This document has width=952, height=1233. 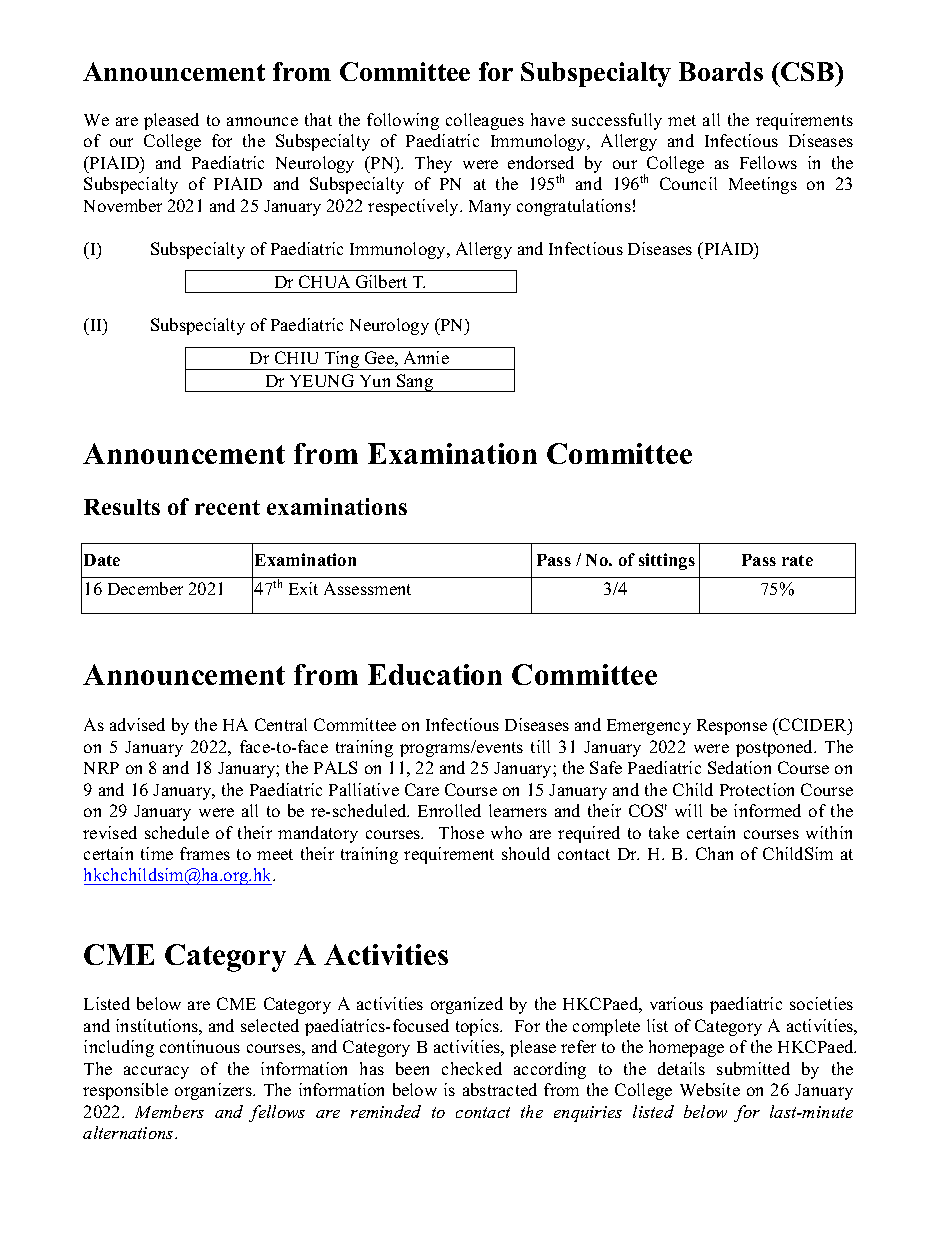 I want to click on advised, so click(x=137, y=724).
